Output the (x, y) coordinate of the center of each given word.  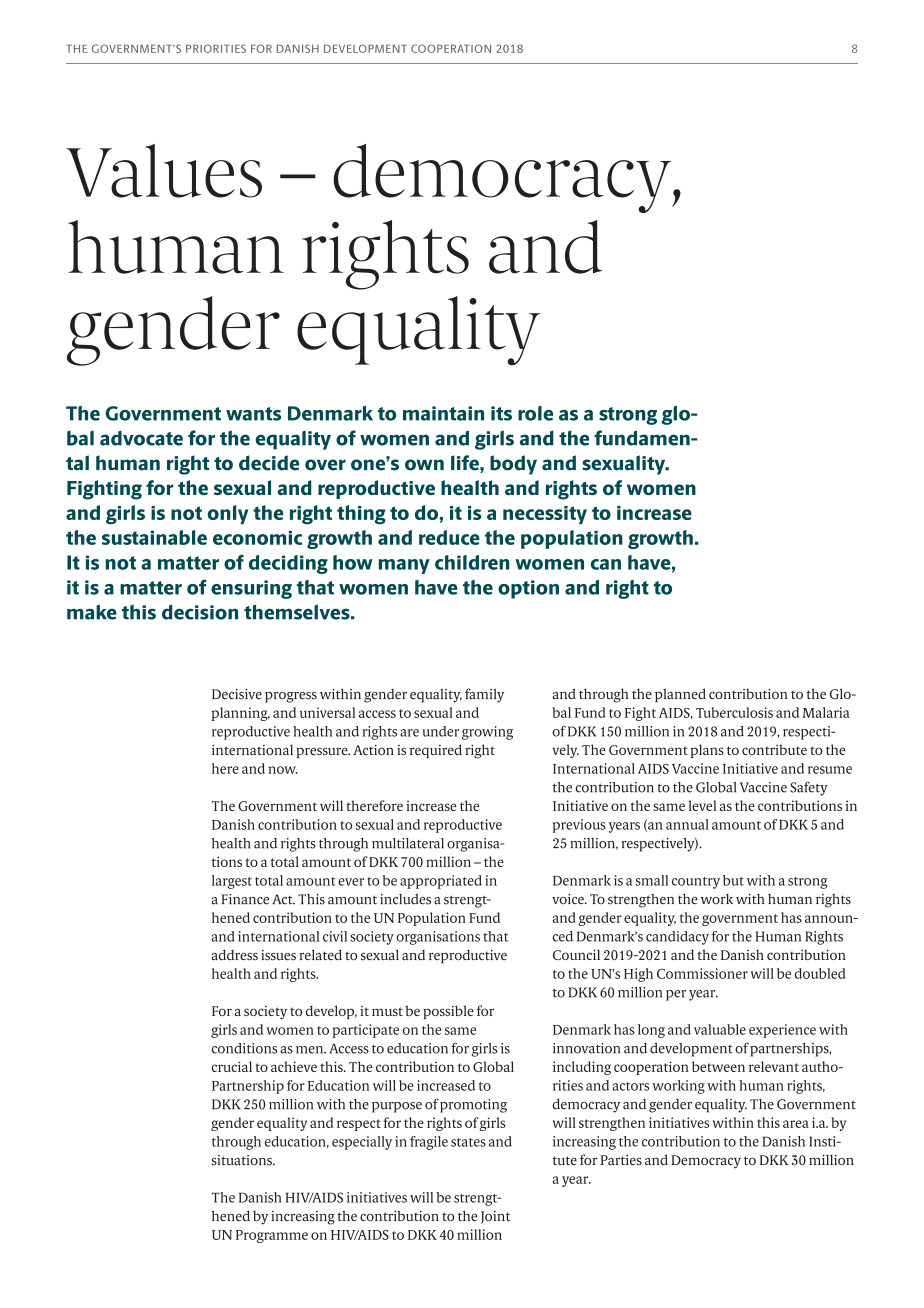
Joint (495, 1217)
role (535, 413)
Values (164, 171)
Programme (272, 1236)
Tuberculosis (734, 712)
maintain (443, 413)
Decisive (237, 694)
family (484, 695)
